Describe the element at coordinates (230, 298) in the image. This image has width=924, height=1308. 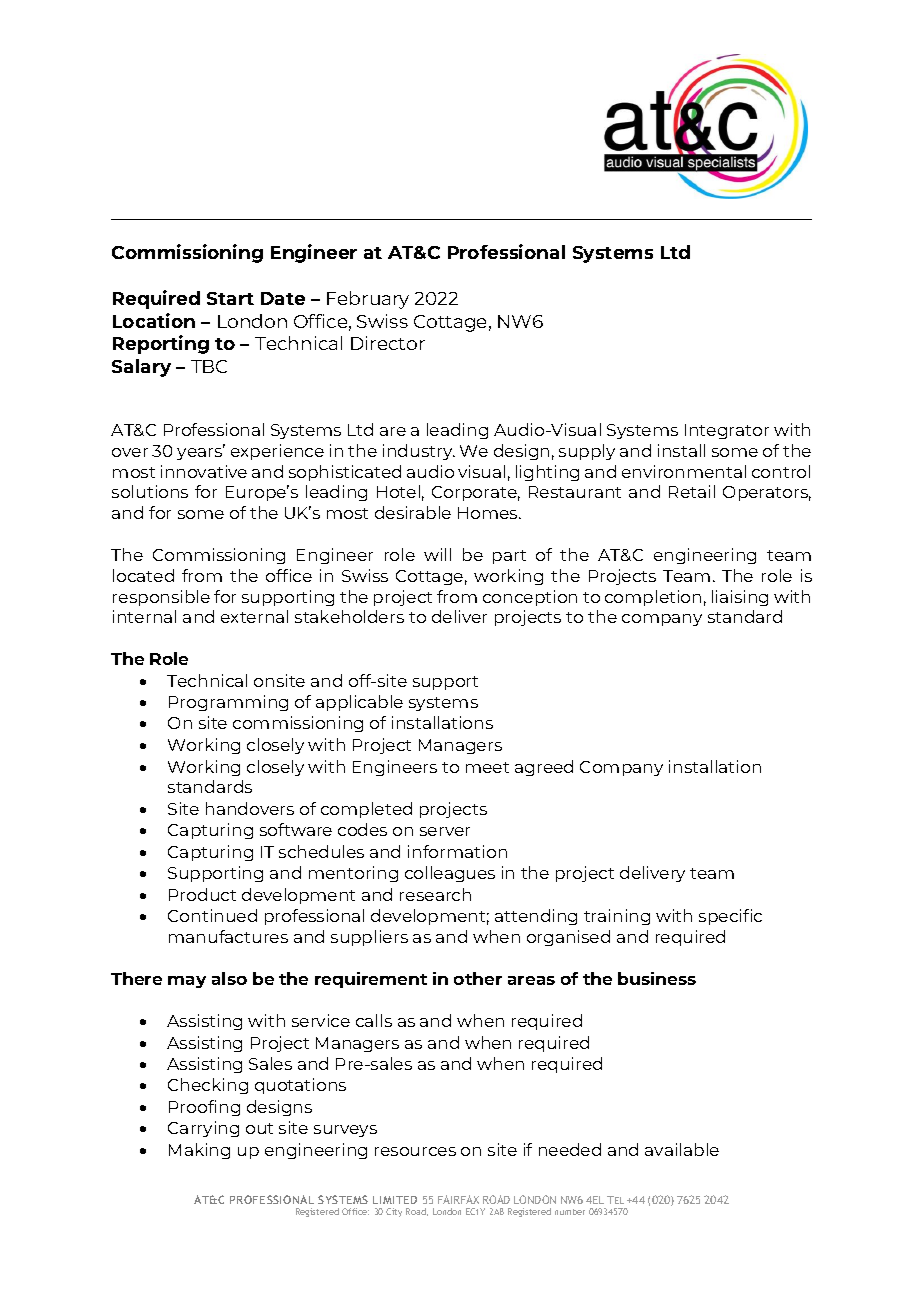
I see `Start` at that location.
